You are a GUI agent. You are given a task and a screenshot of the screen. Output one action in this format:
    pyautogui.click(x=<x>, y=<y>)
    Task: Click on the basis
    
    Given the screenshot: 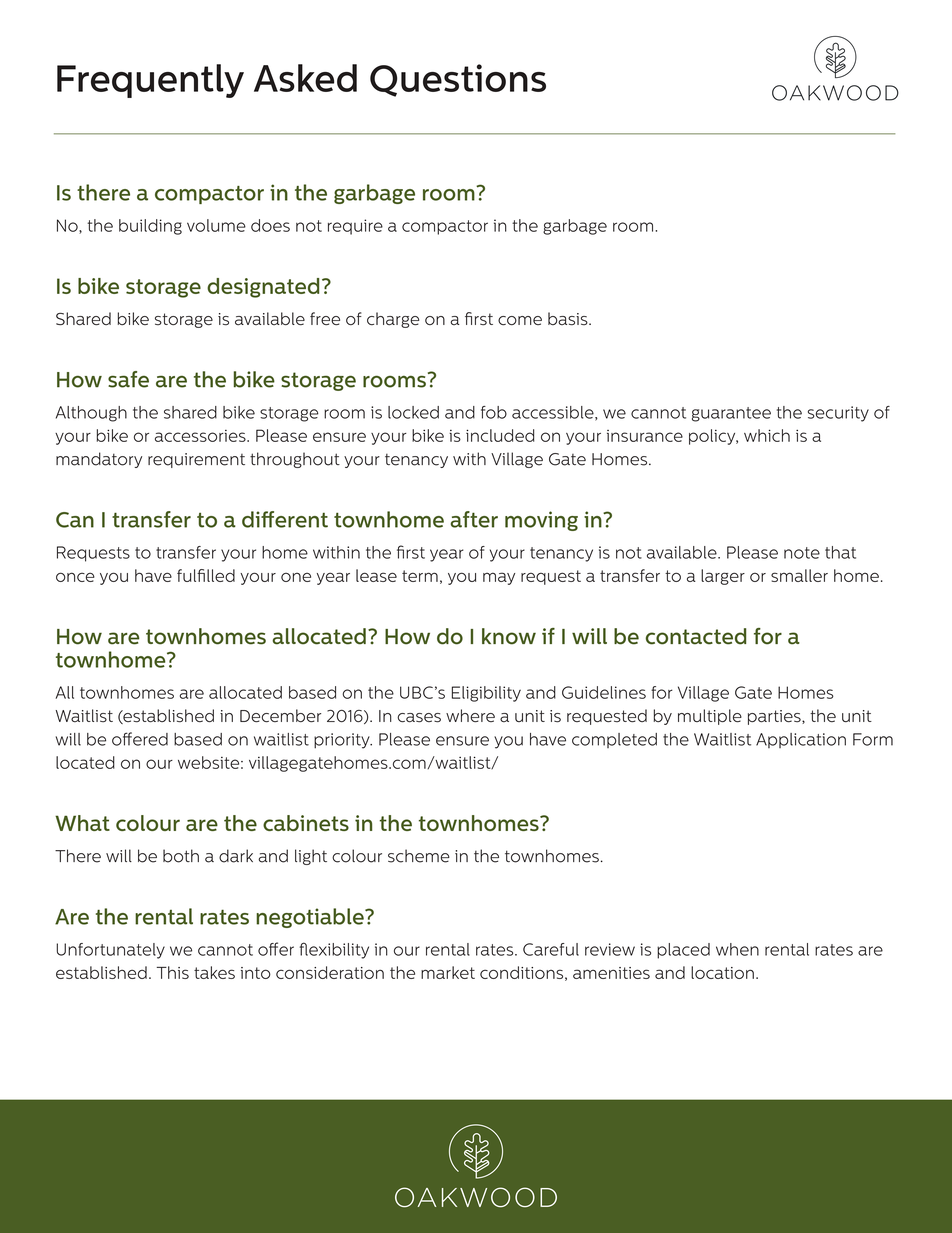 What is the action you would take?
    pyautogui.click(x=569, y=319)
